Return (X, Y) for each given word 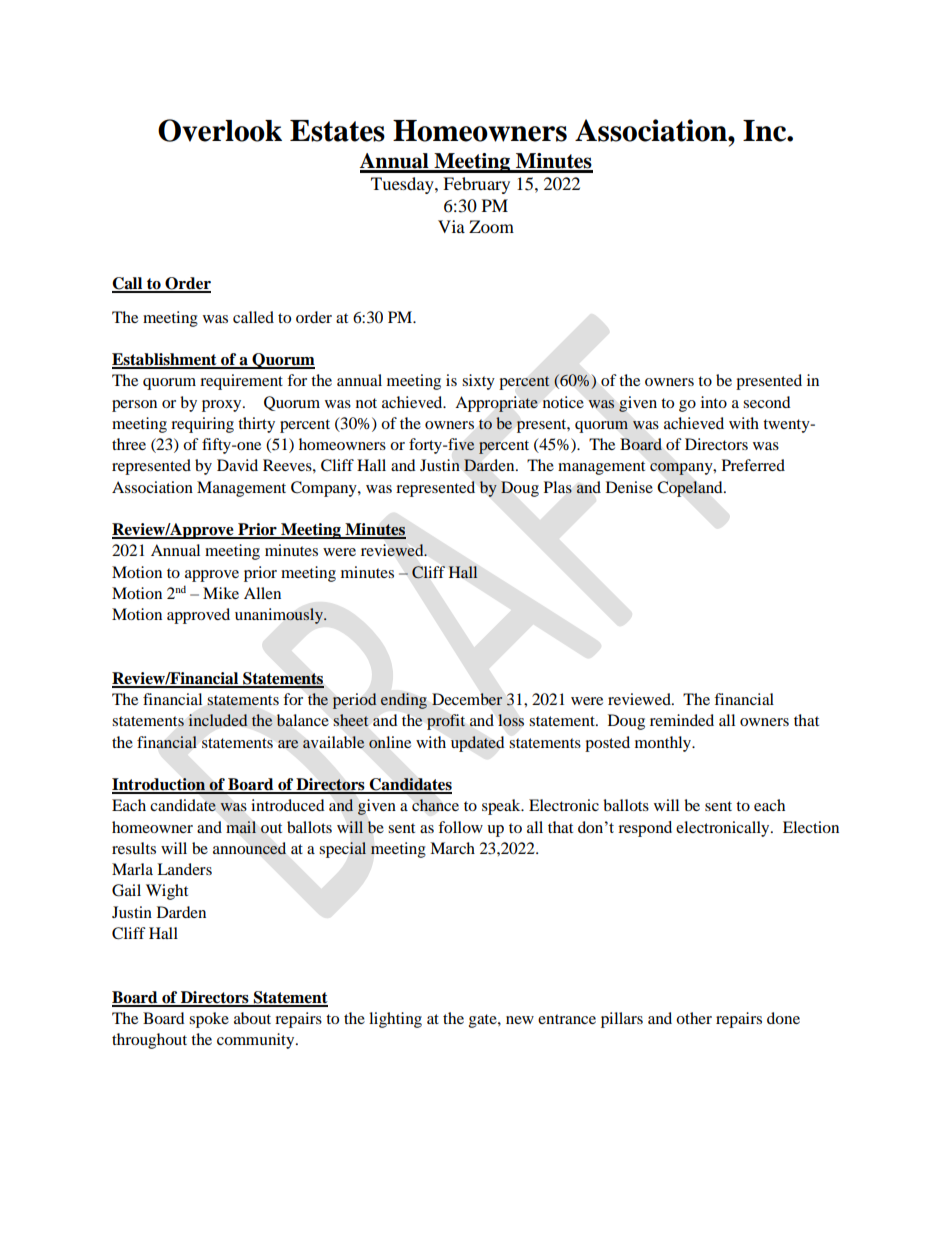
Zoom (491, 226)
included (218, 720)
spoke (209, 1020)
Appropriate (496, 404)
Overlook (220, 130)
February (476, 185)
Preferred (753, 465)
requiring (202, 425)
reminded (682, 720)
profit (446, 722)
